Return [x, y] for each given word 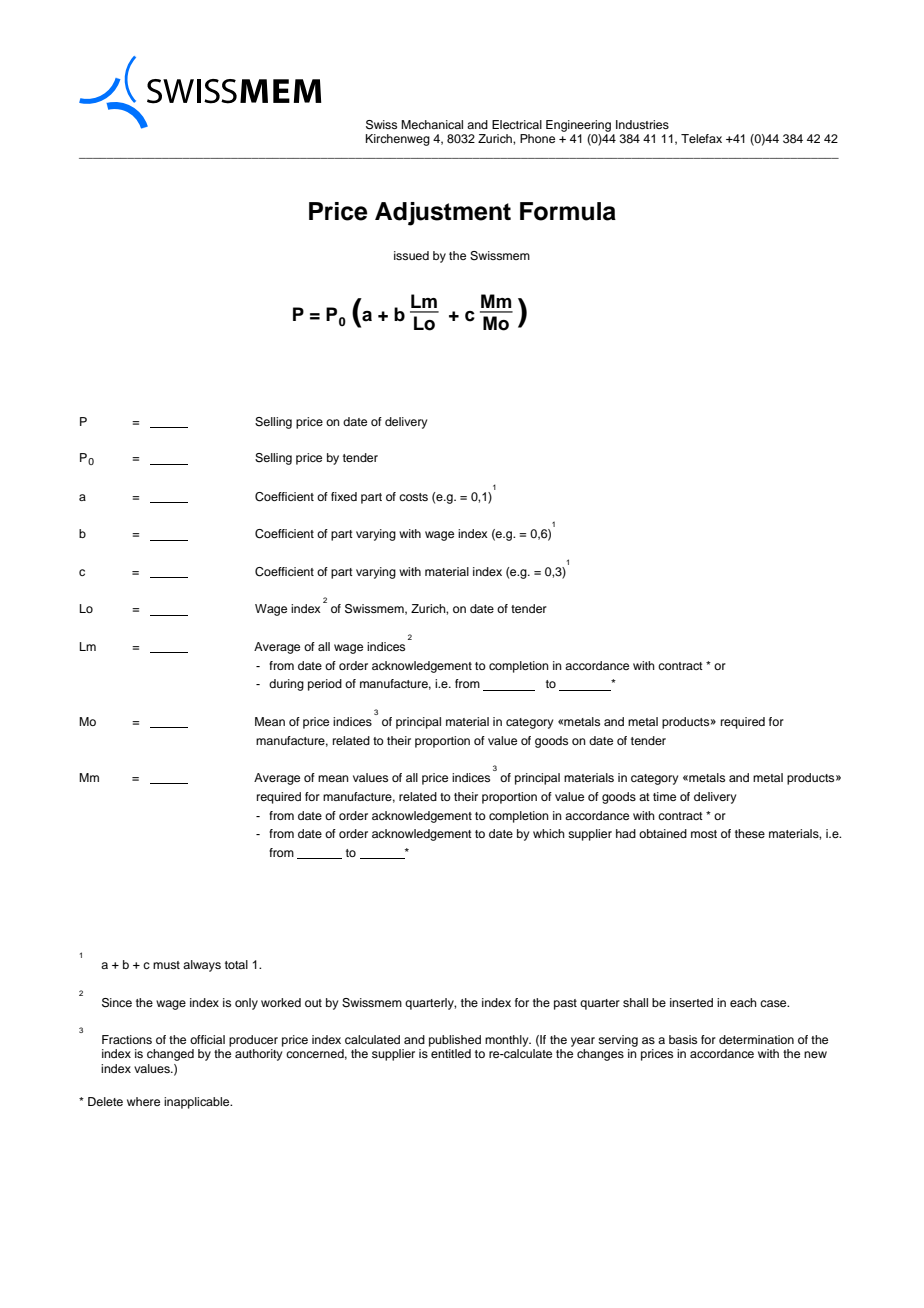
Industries [642, 124]
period [325, 685]
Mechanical [432, 124]
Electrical [517, 124]
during [286, 685]
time [664, 796]
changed [170, 1055]
